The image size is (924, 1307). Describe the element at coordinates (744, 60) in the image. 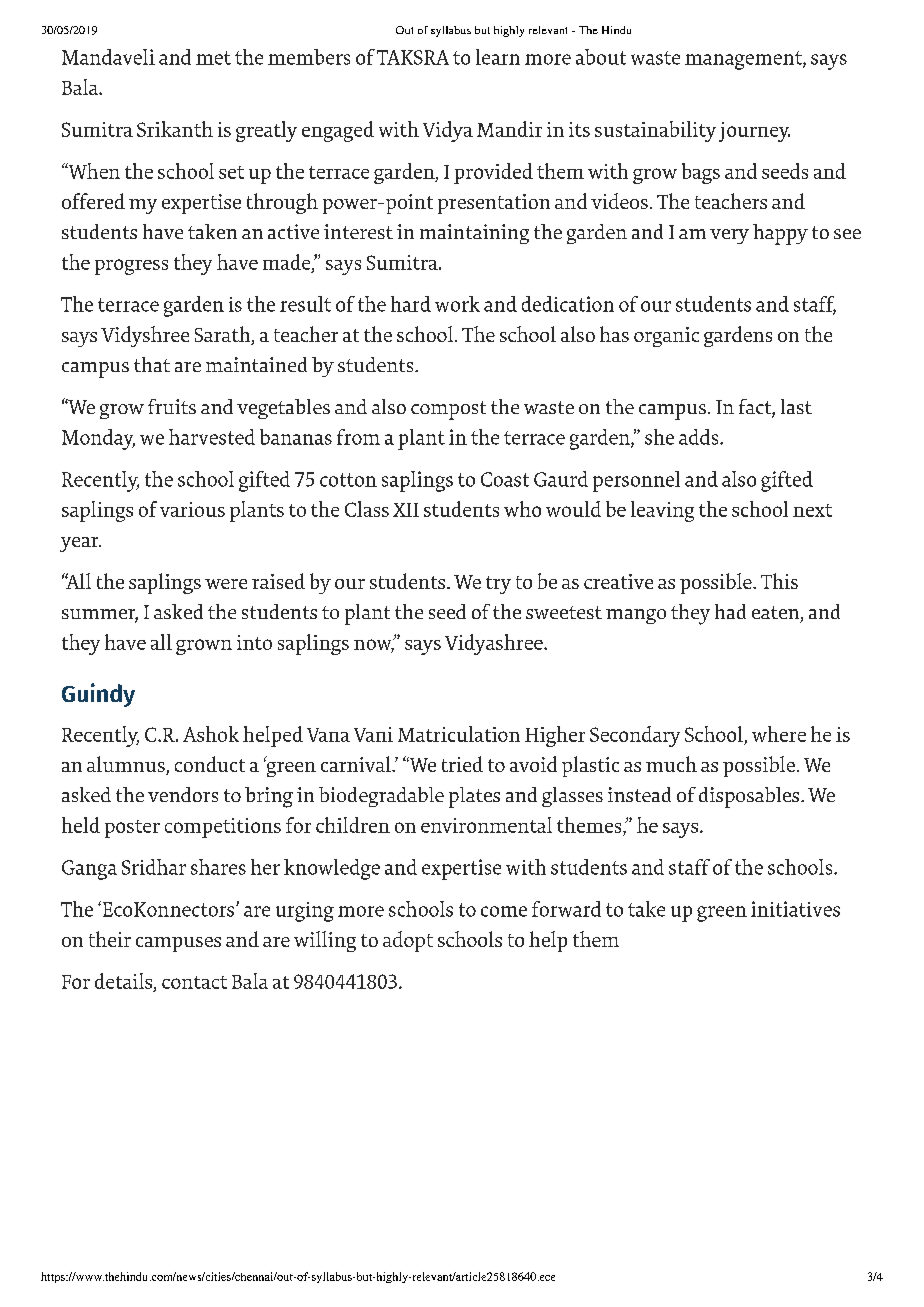

I see `management` at that location.
